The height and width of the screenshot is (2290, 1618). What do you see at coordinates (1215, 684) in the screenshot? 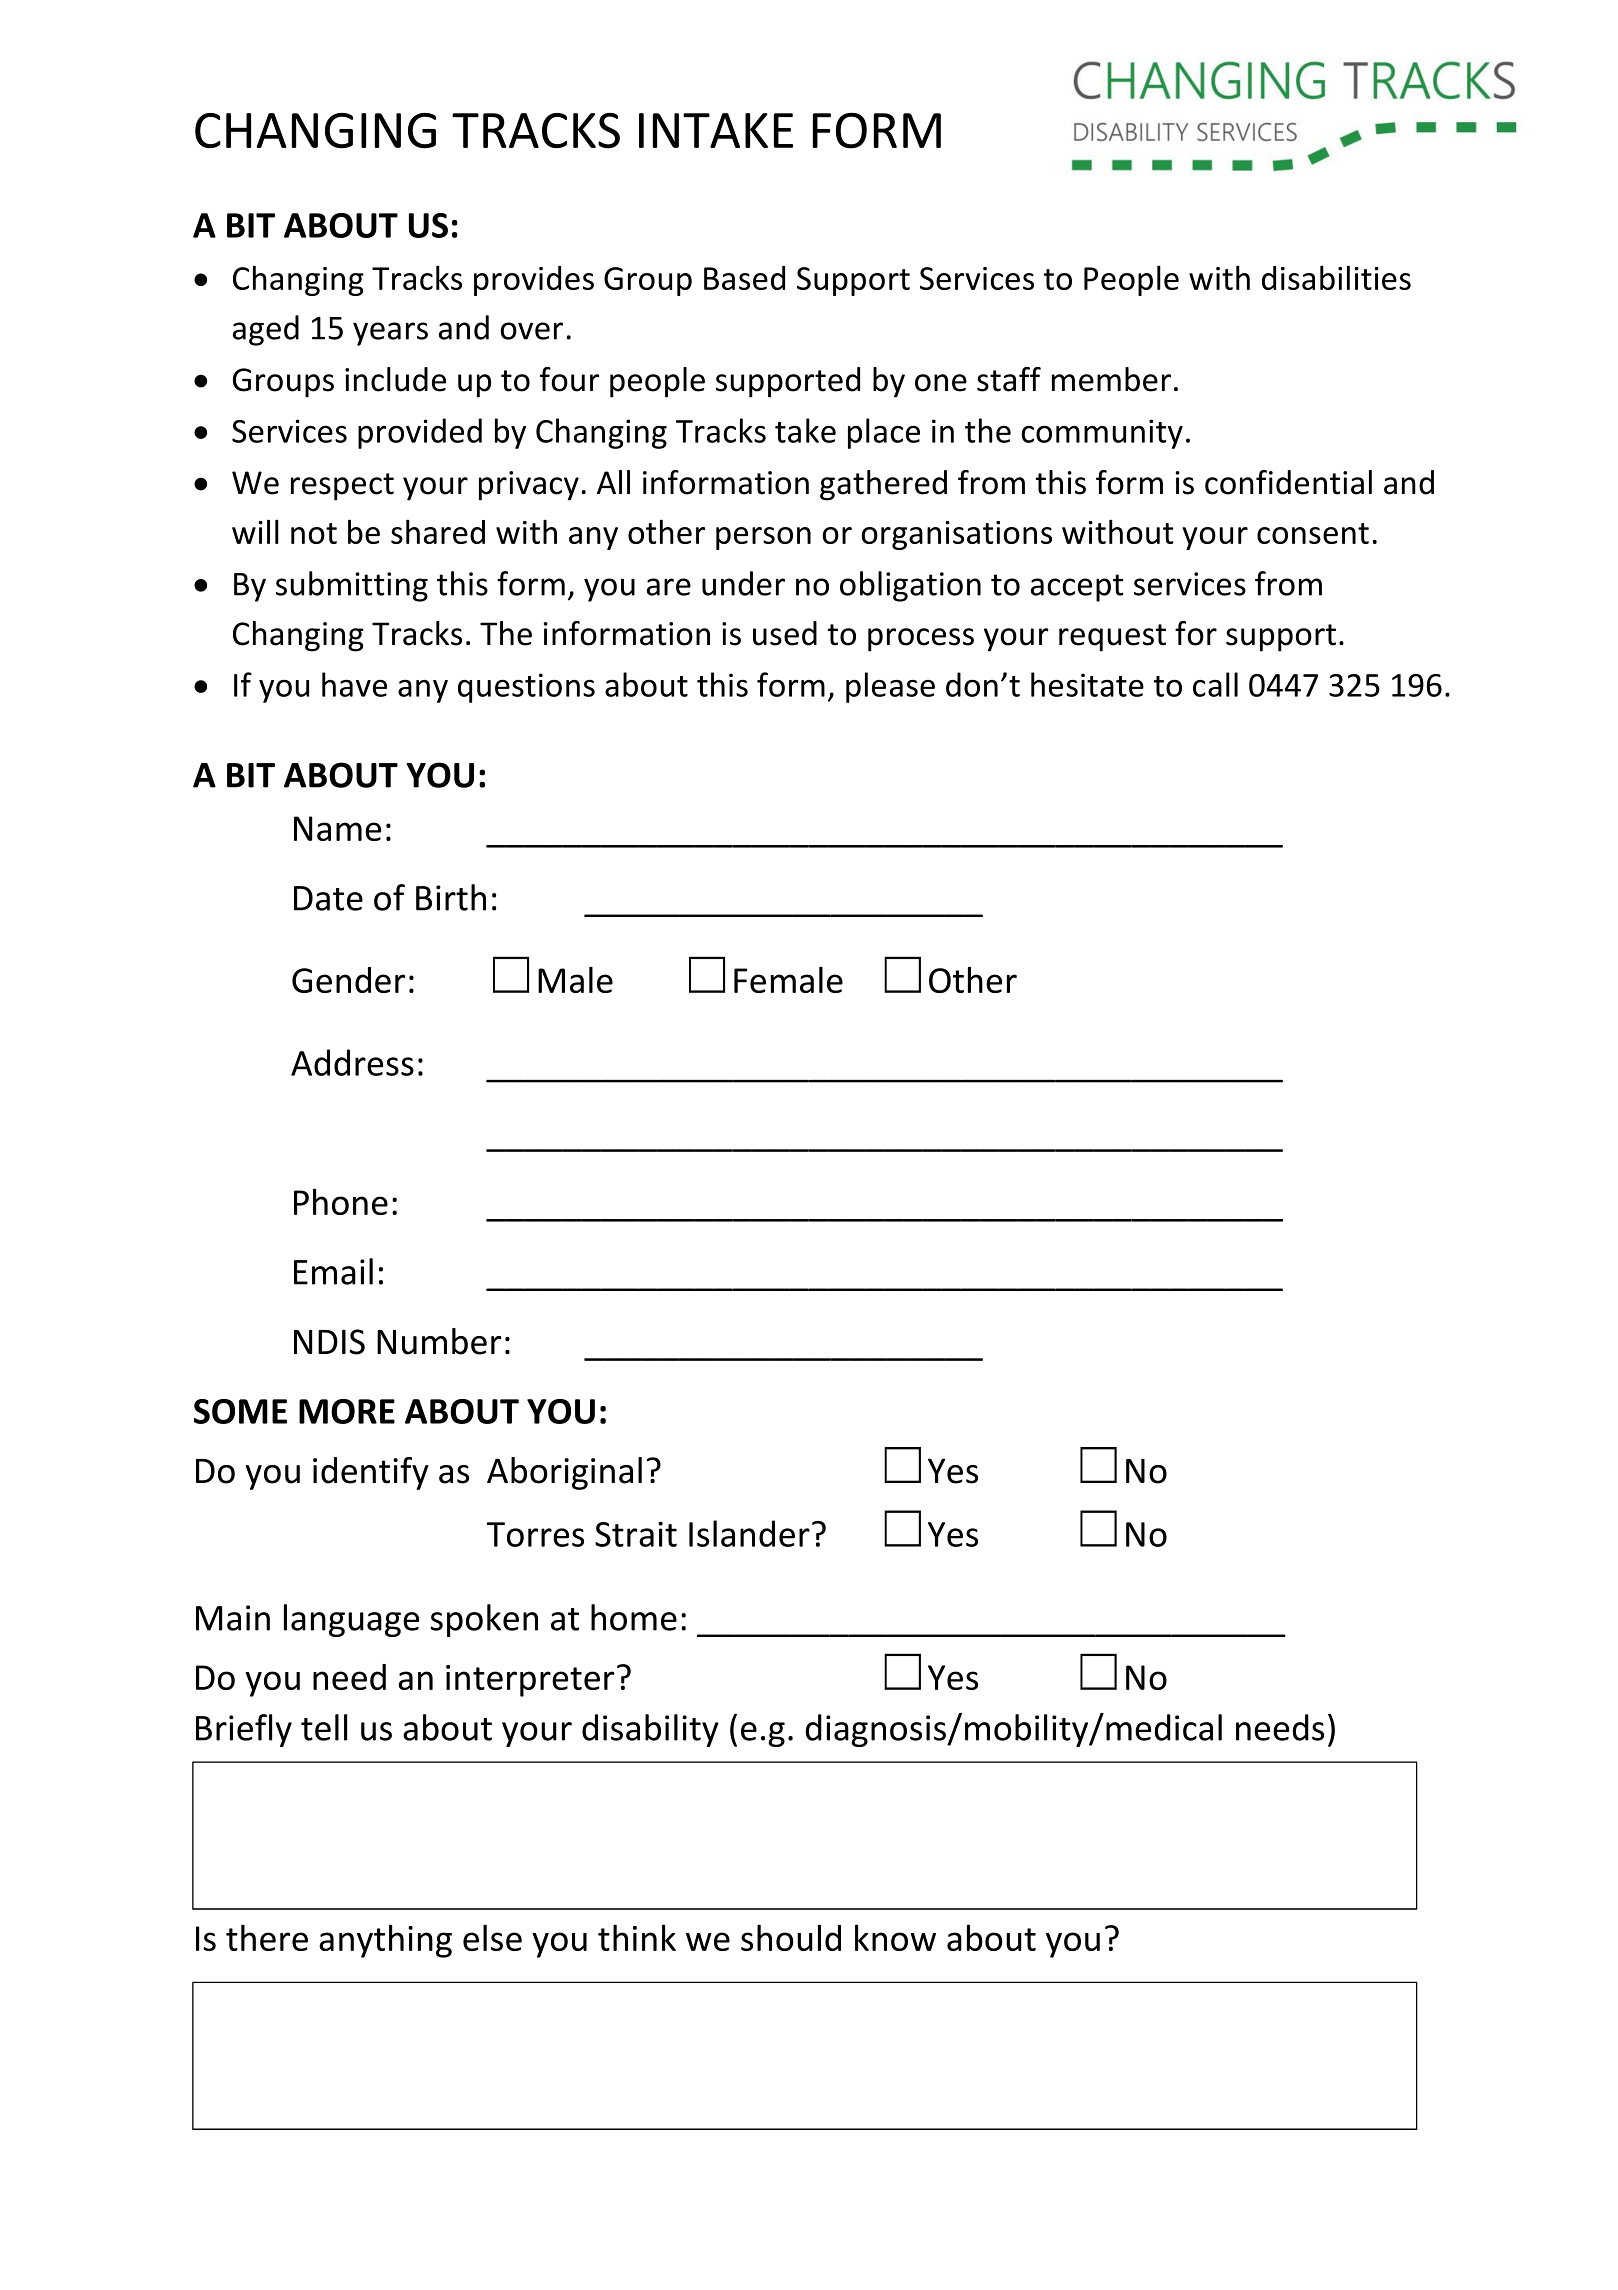
I see `call` at bounding box center [1215, 684].
